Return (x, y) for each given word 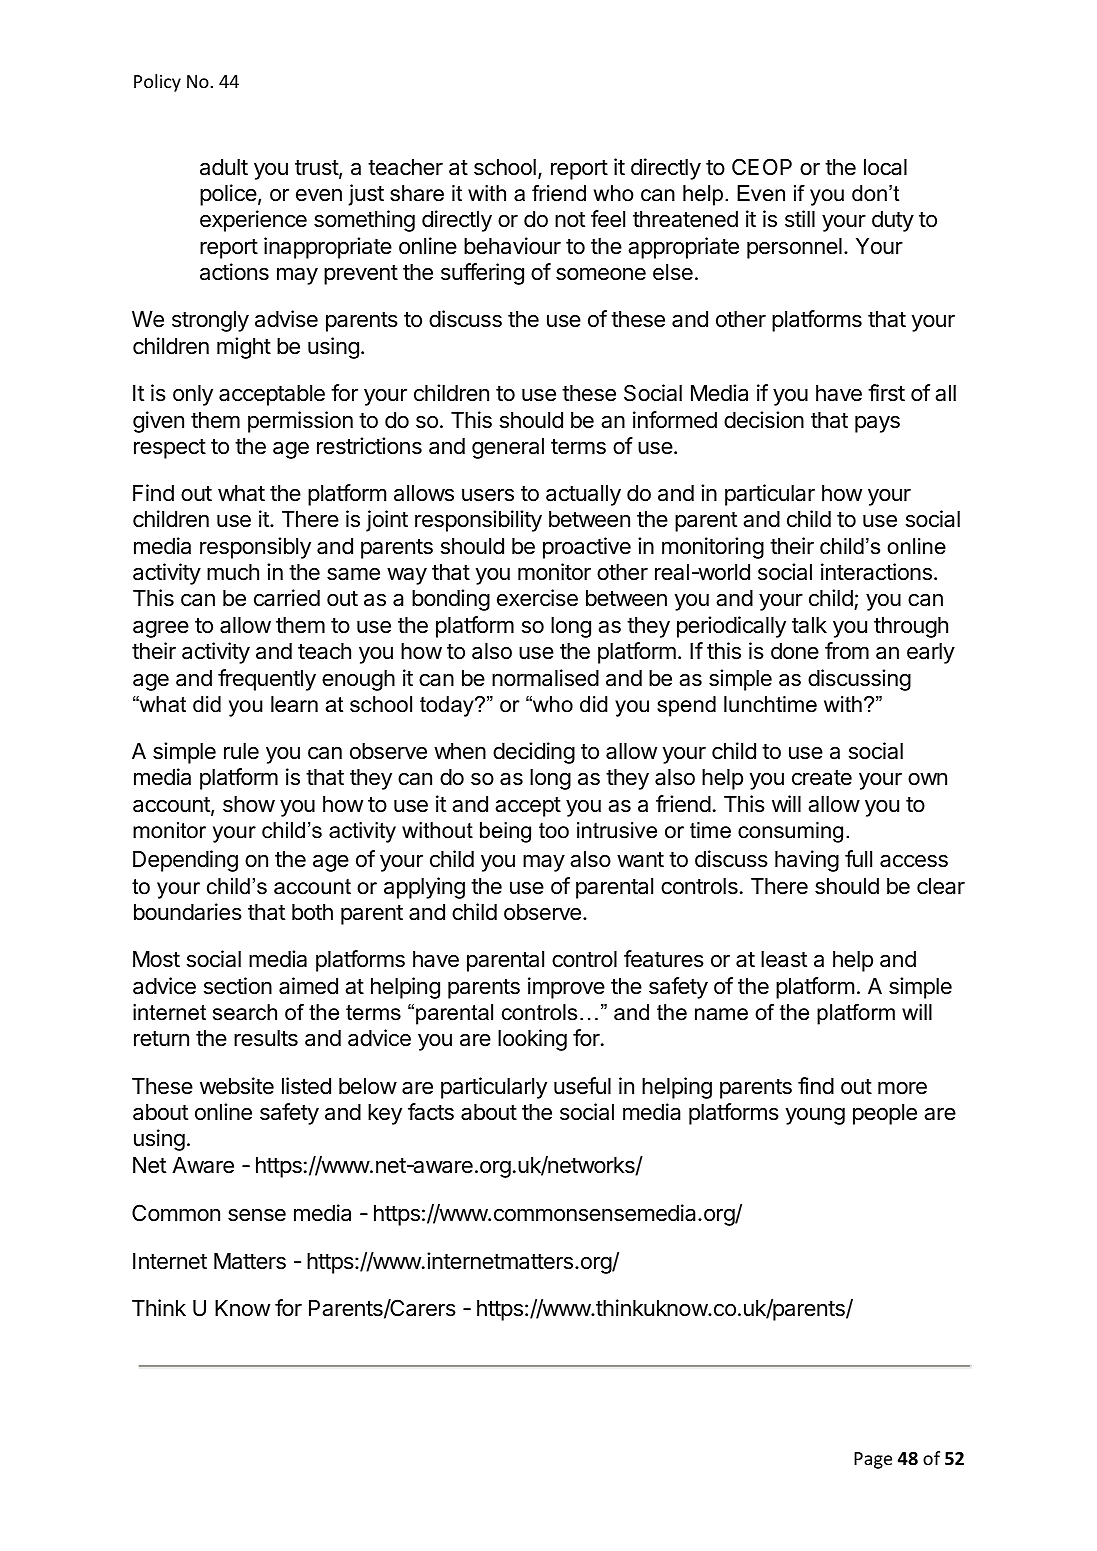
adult (224, 167)
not (570, 220)
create (822, 778)
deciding (534, 753)
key (385, 1114)
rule (241, 751)
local (885, 167)
